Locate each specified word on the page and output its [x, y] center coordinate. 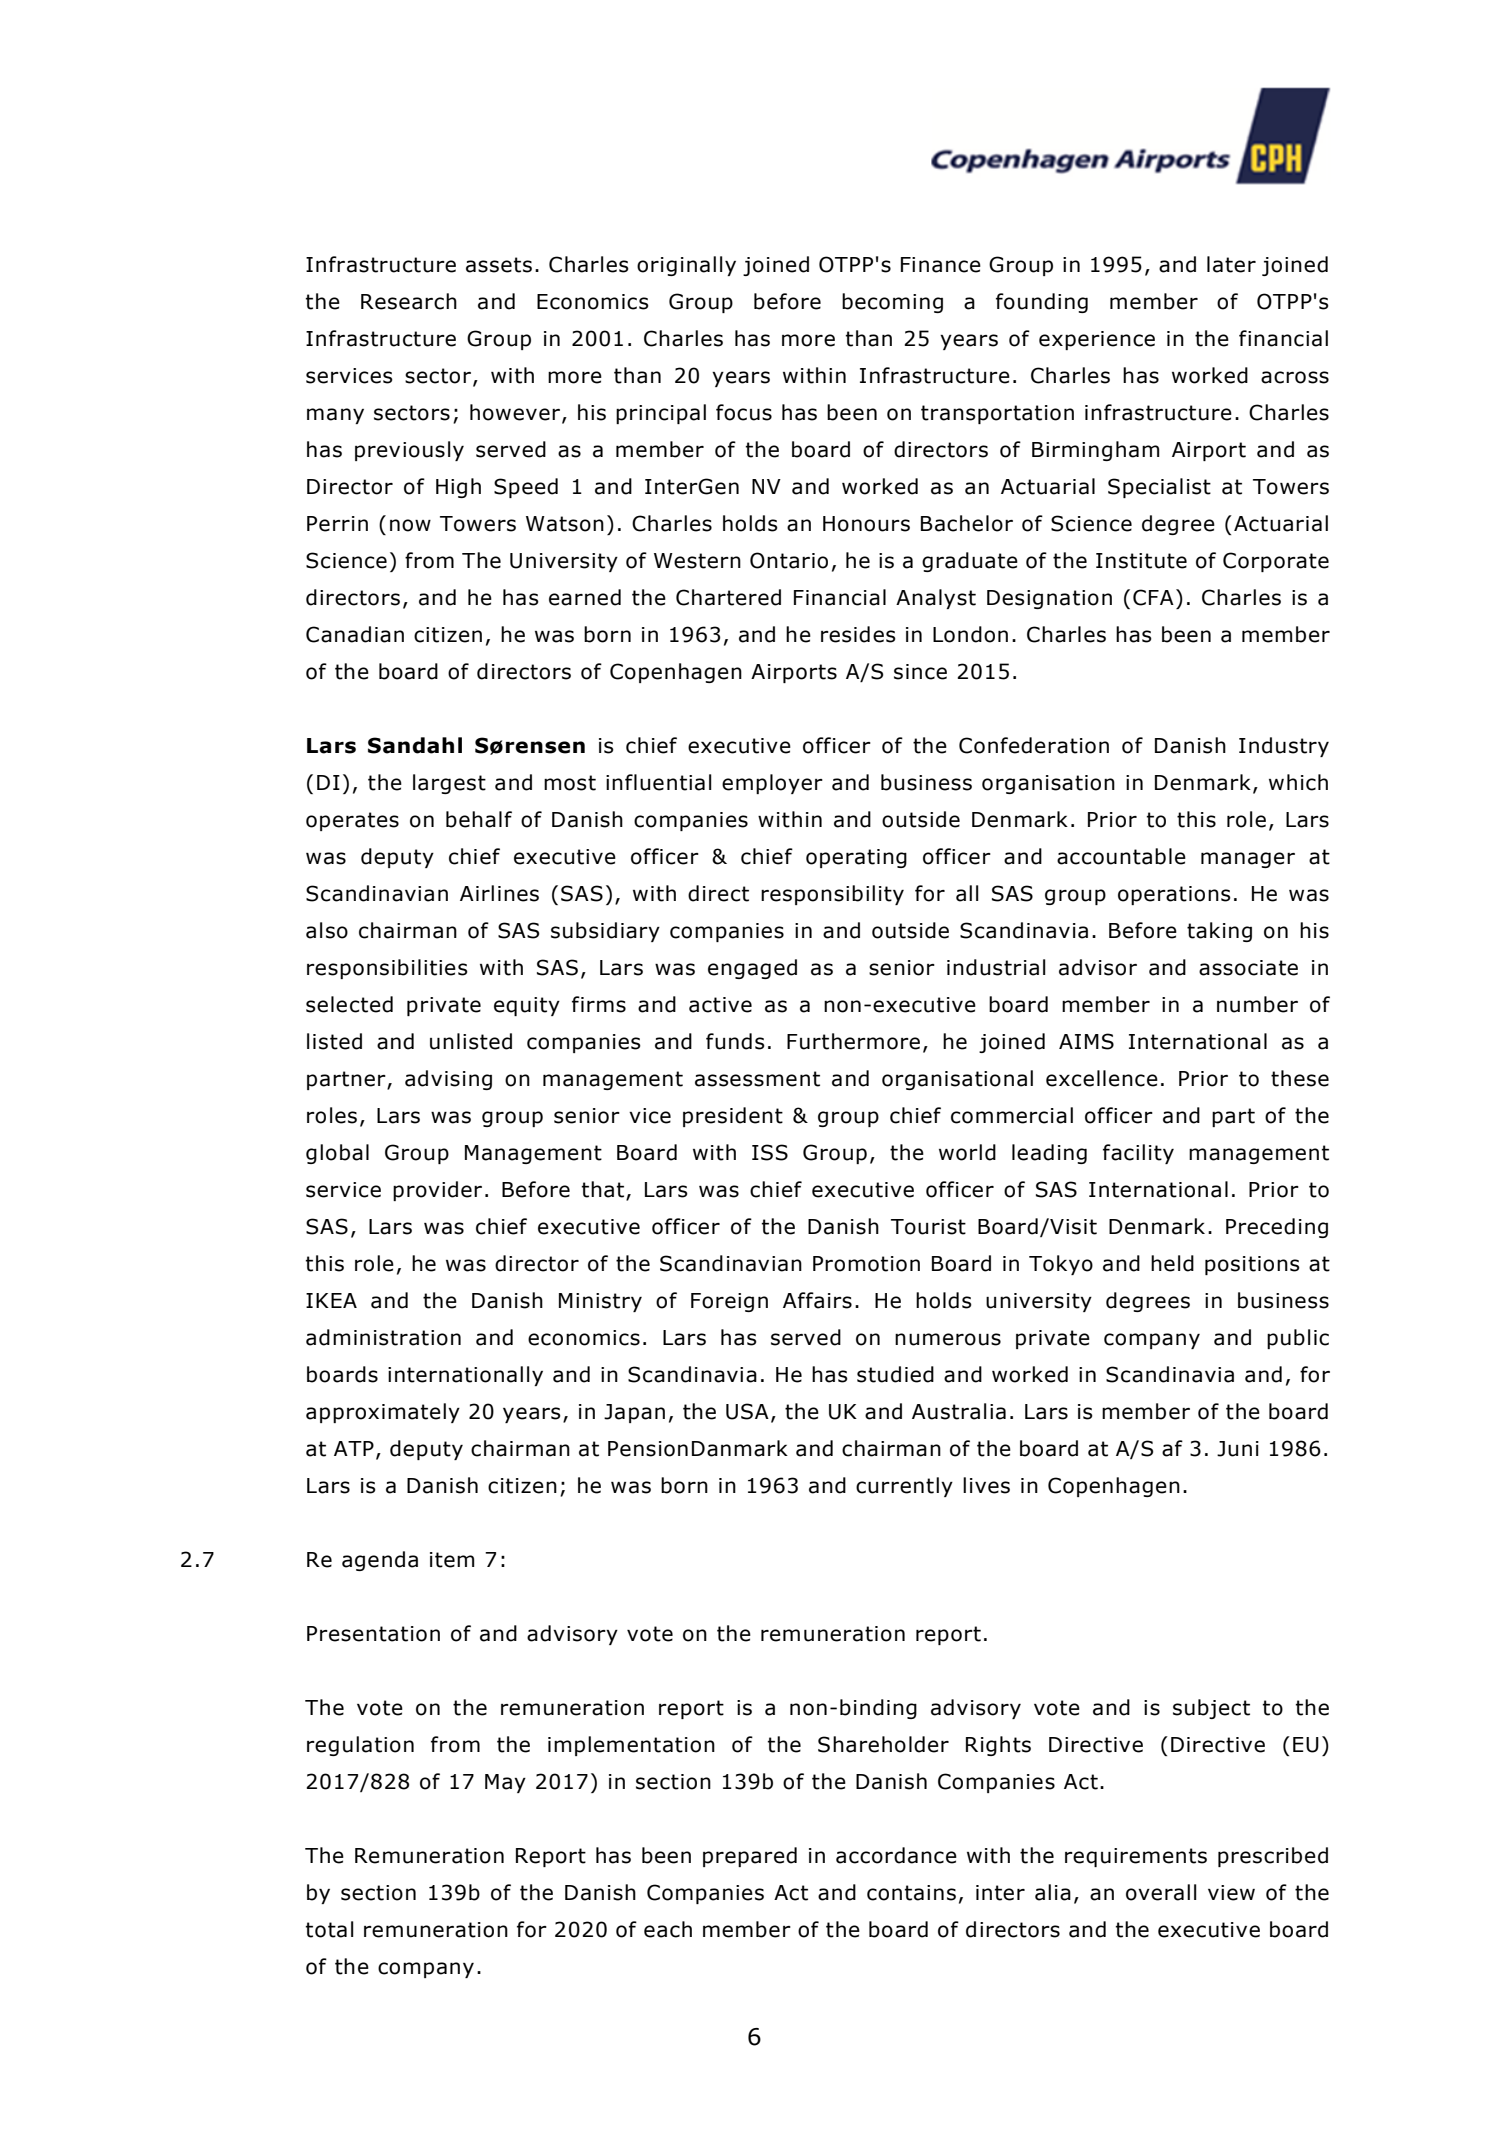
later [1231, 264]
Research [409, 301]
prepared [750, 1857]
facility [1138, 1154]
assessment [757, 1079]
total [330, 1929]
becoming [892, 303]
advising [448, 1080]
